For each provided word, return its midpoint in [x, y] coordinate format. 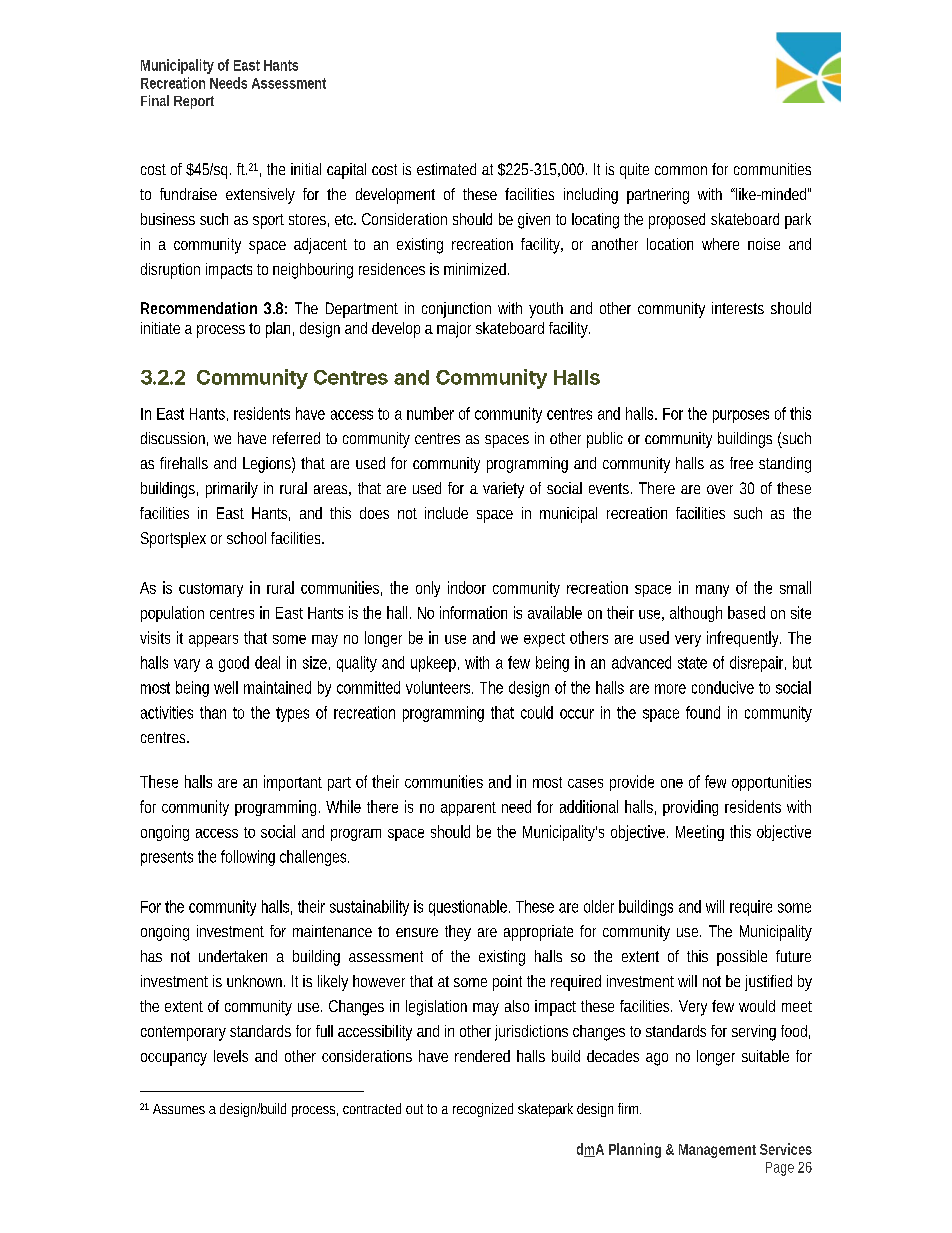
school [246, 538]
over [720, 489]
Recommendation [199, 308]
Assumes [179, 1109]
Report [194, 102]
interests [738, 308]
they [458, 933]
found [703, 712]
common [681, 170]
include [446, 513]
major [454, 330]
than [213, 712]
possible [742, 958]
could [537, 712]
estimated [446, 169]
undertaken [233, 956]
